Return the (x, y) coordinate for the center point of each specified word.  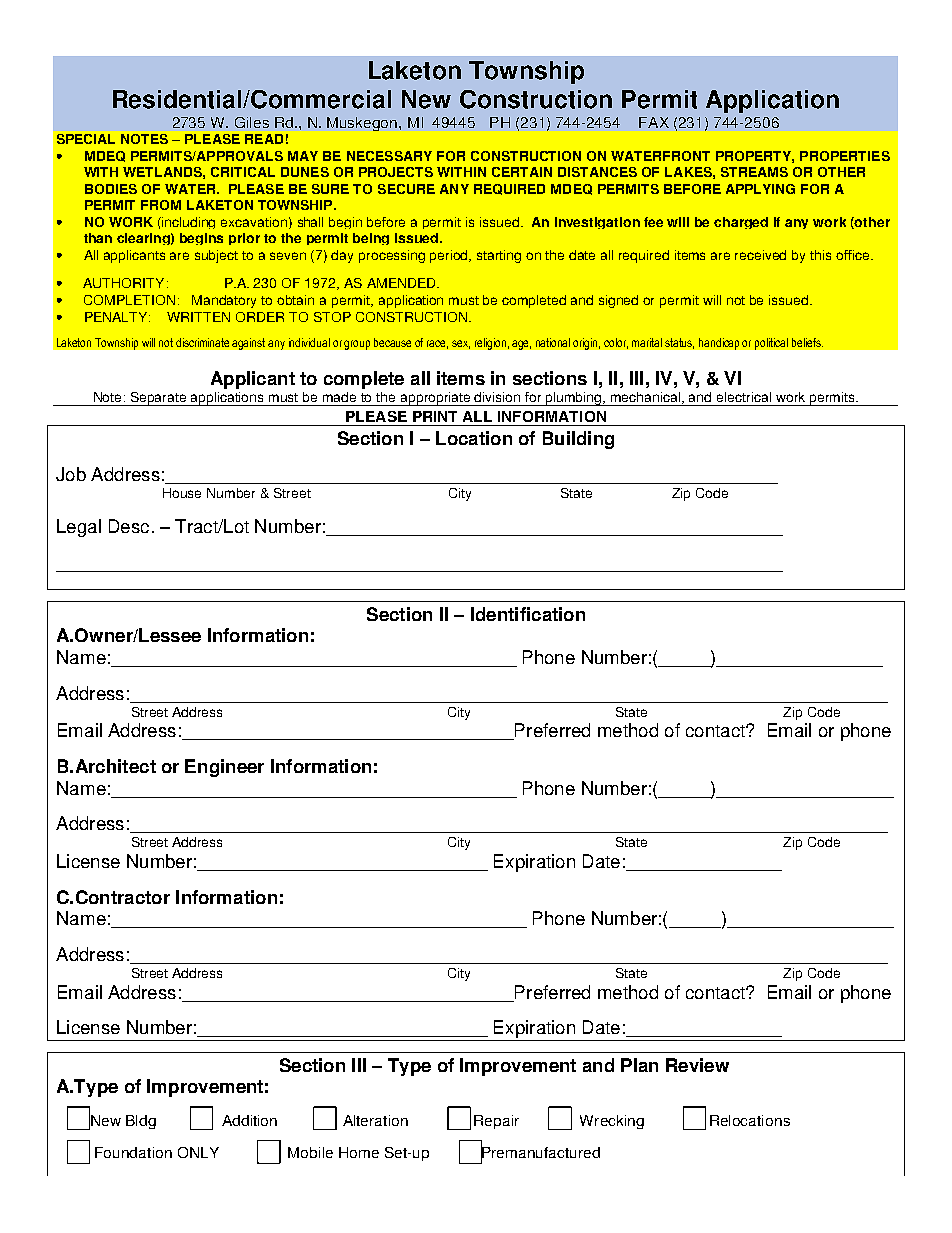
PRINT (435, 416)
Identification (528, 614)
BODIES (111, 189)
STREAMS (754, 172)
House (182, 493)
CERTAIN (522, 172)
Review (697, 1065)
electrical (744, 397)
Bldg (141, 1122)
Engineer (224, 768)
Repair (496, 1122)
